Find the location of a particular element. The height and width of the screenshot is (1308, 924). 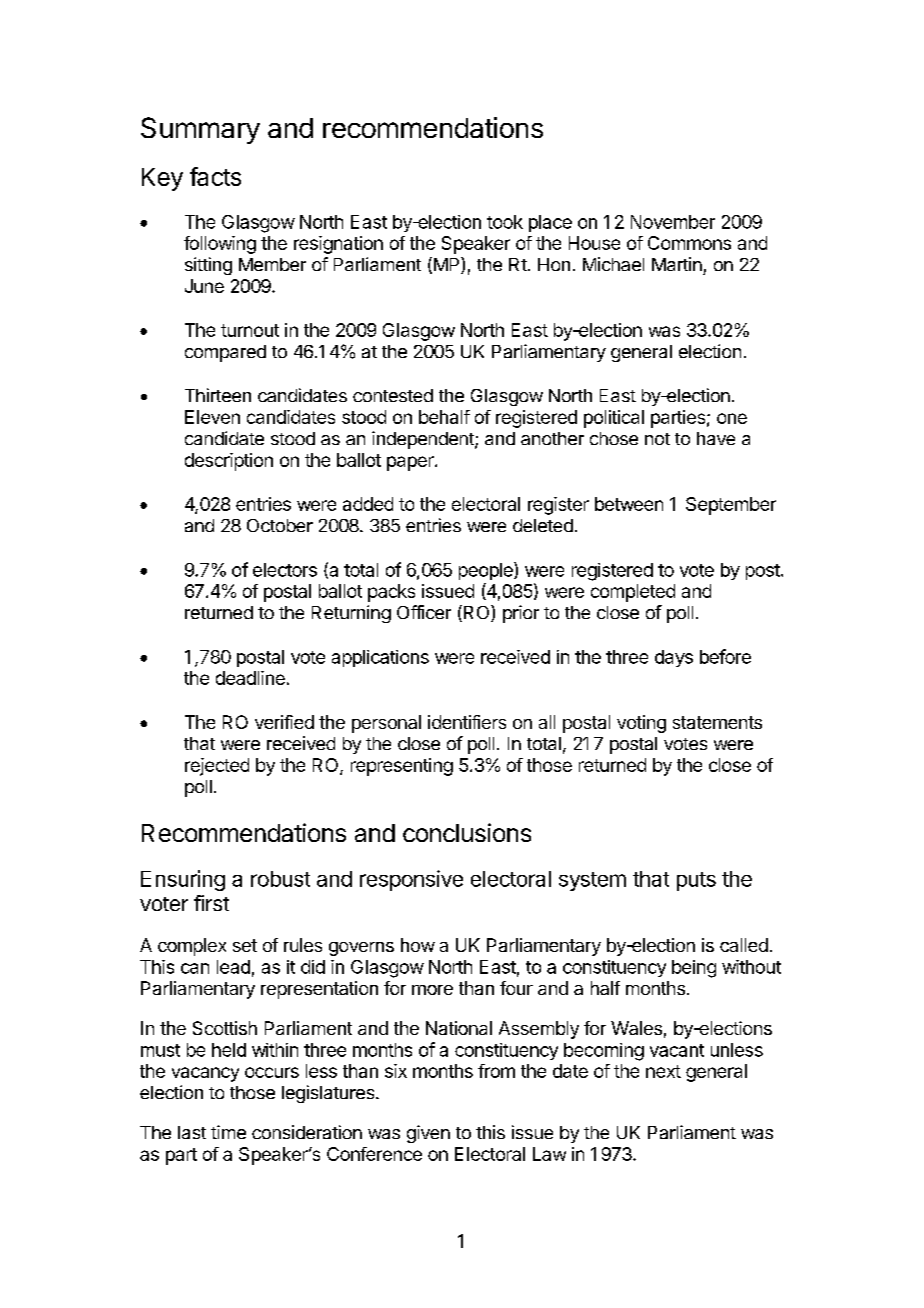

given is located at coordinates (428, 1134).
